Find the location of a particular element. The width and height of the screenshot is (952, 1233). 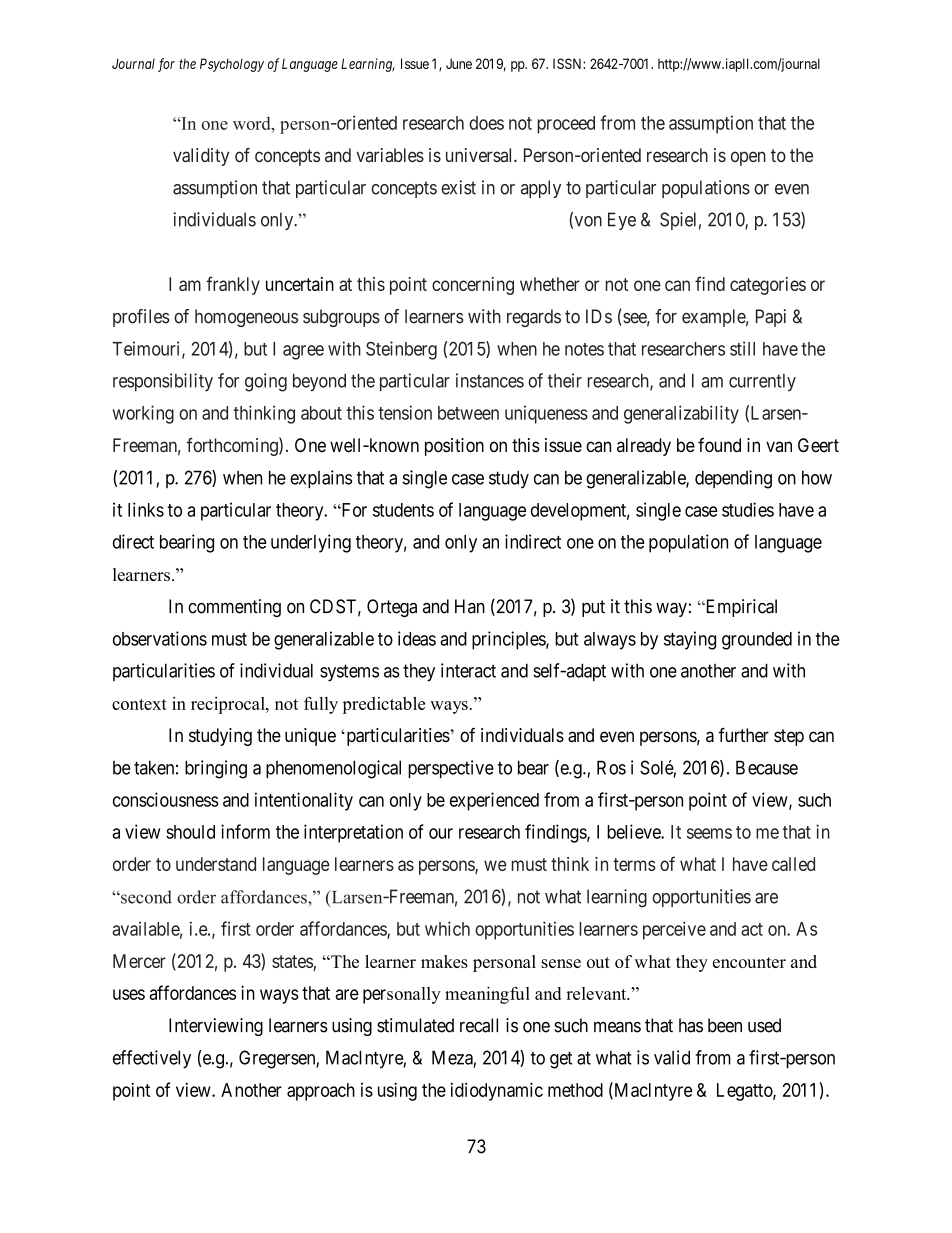

does is located at coordinates (486, 123).
